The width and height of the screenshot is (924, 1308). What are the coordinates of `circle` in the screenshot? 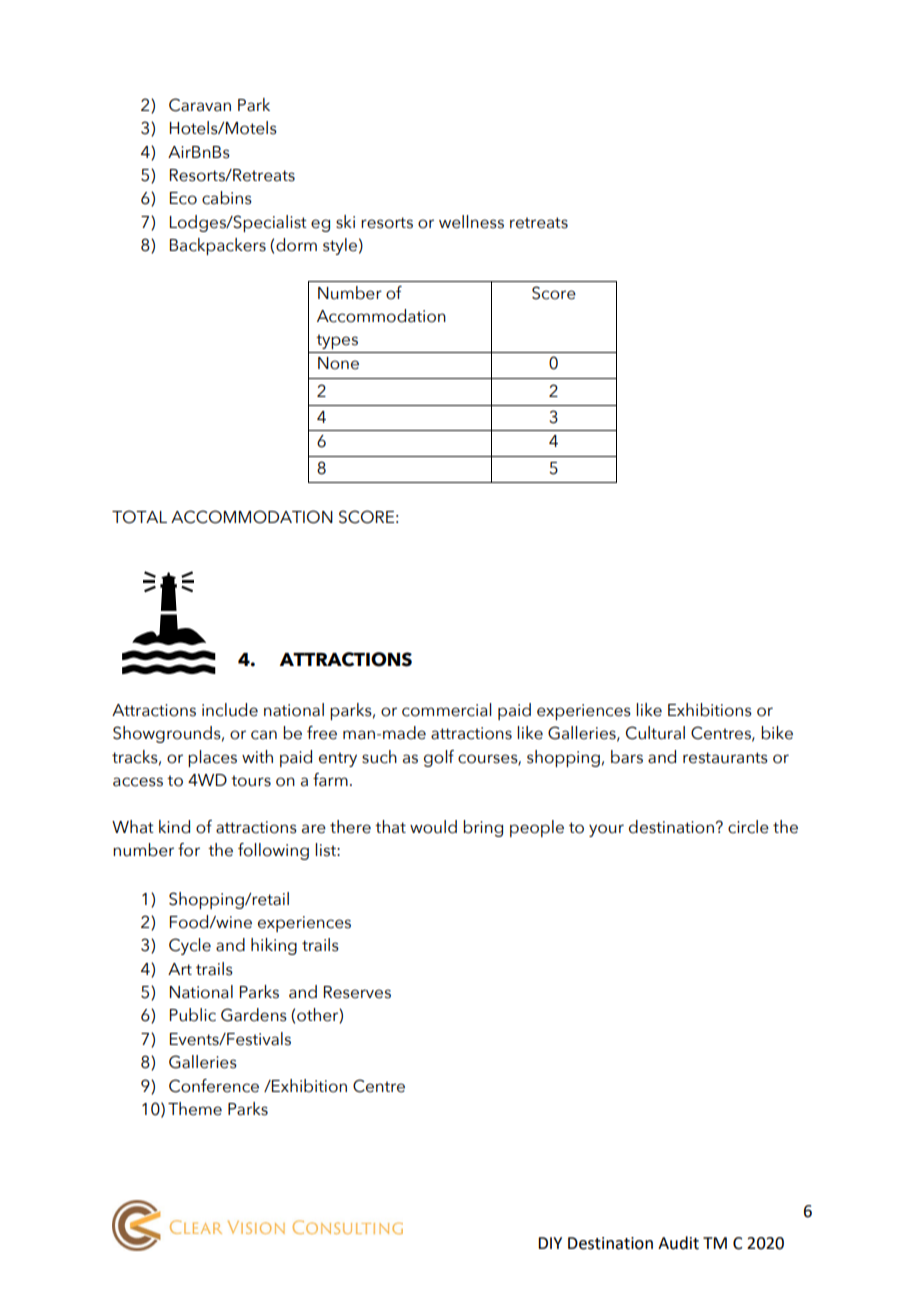 It's located at (748, 827).
